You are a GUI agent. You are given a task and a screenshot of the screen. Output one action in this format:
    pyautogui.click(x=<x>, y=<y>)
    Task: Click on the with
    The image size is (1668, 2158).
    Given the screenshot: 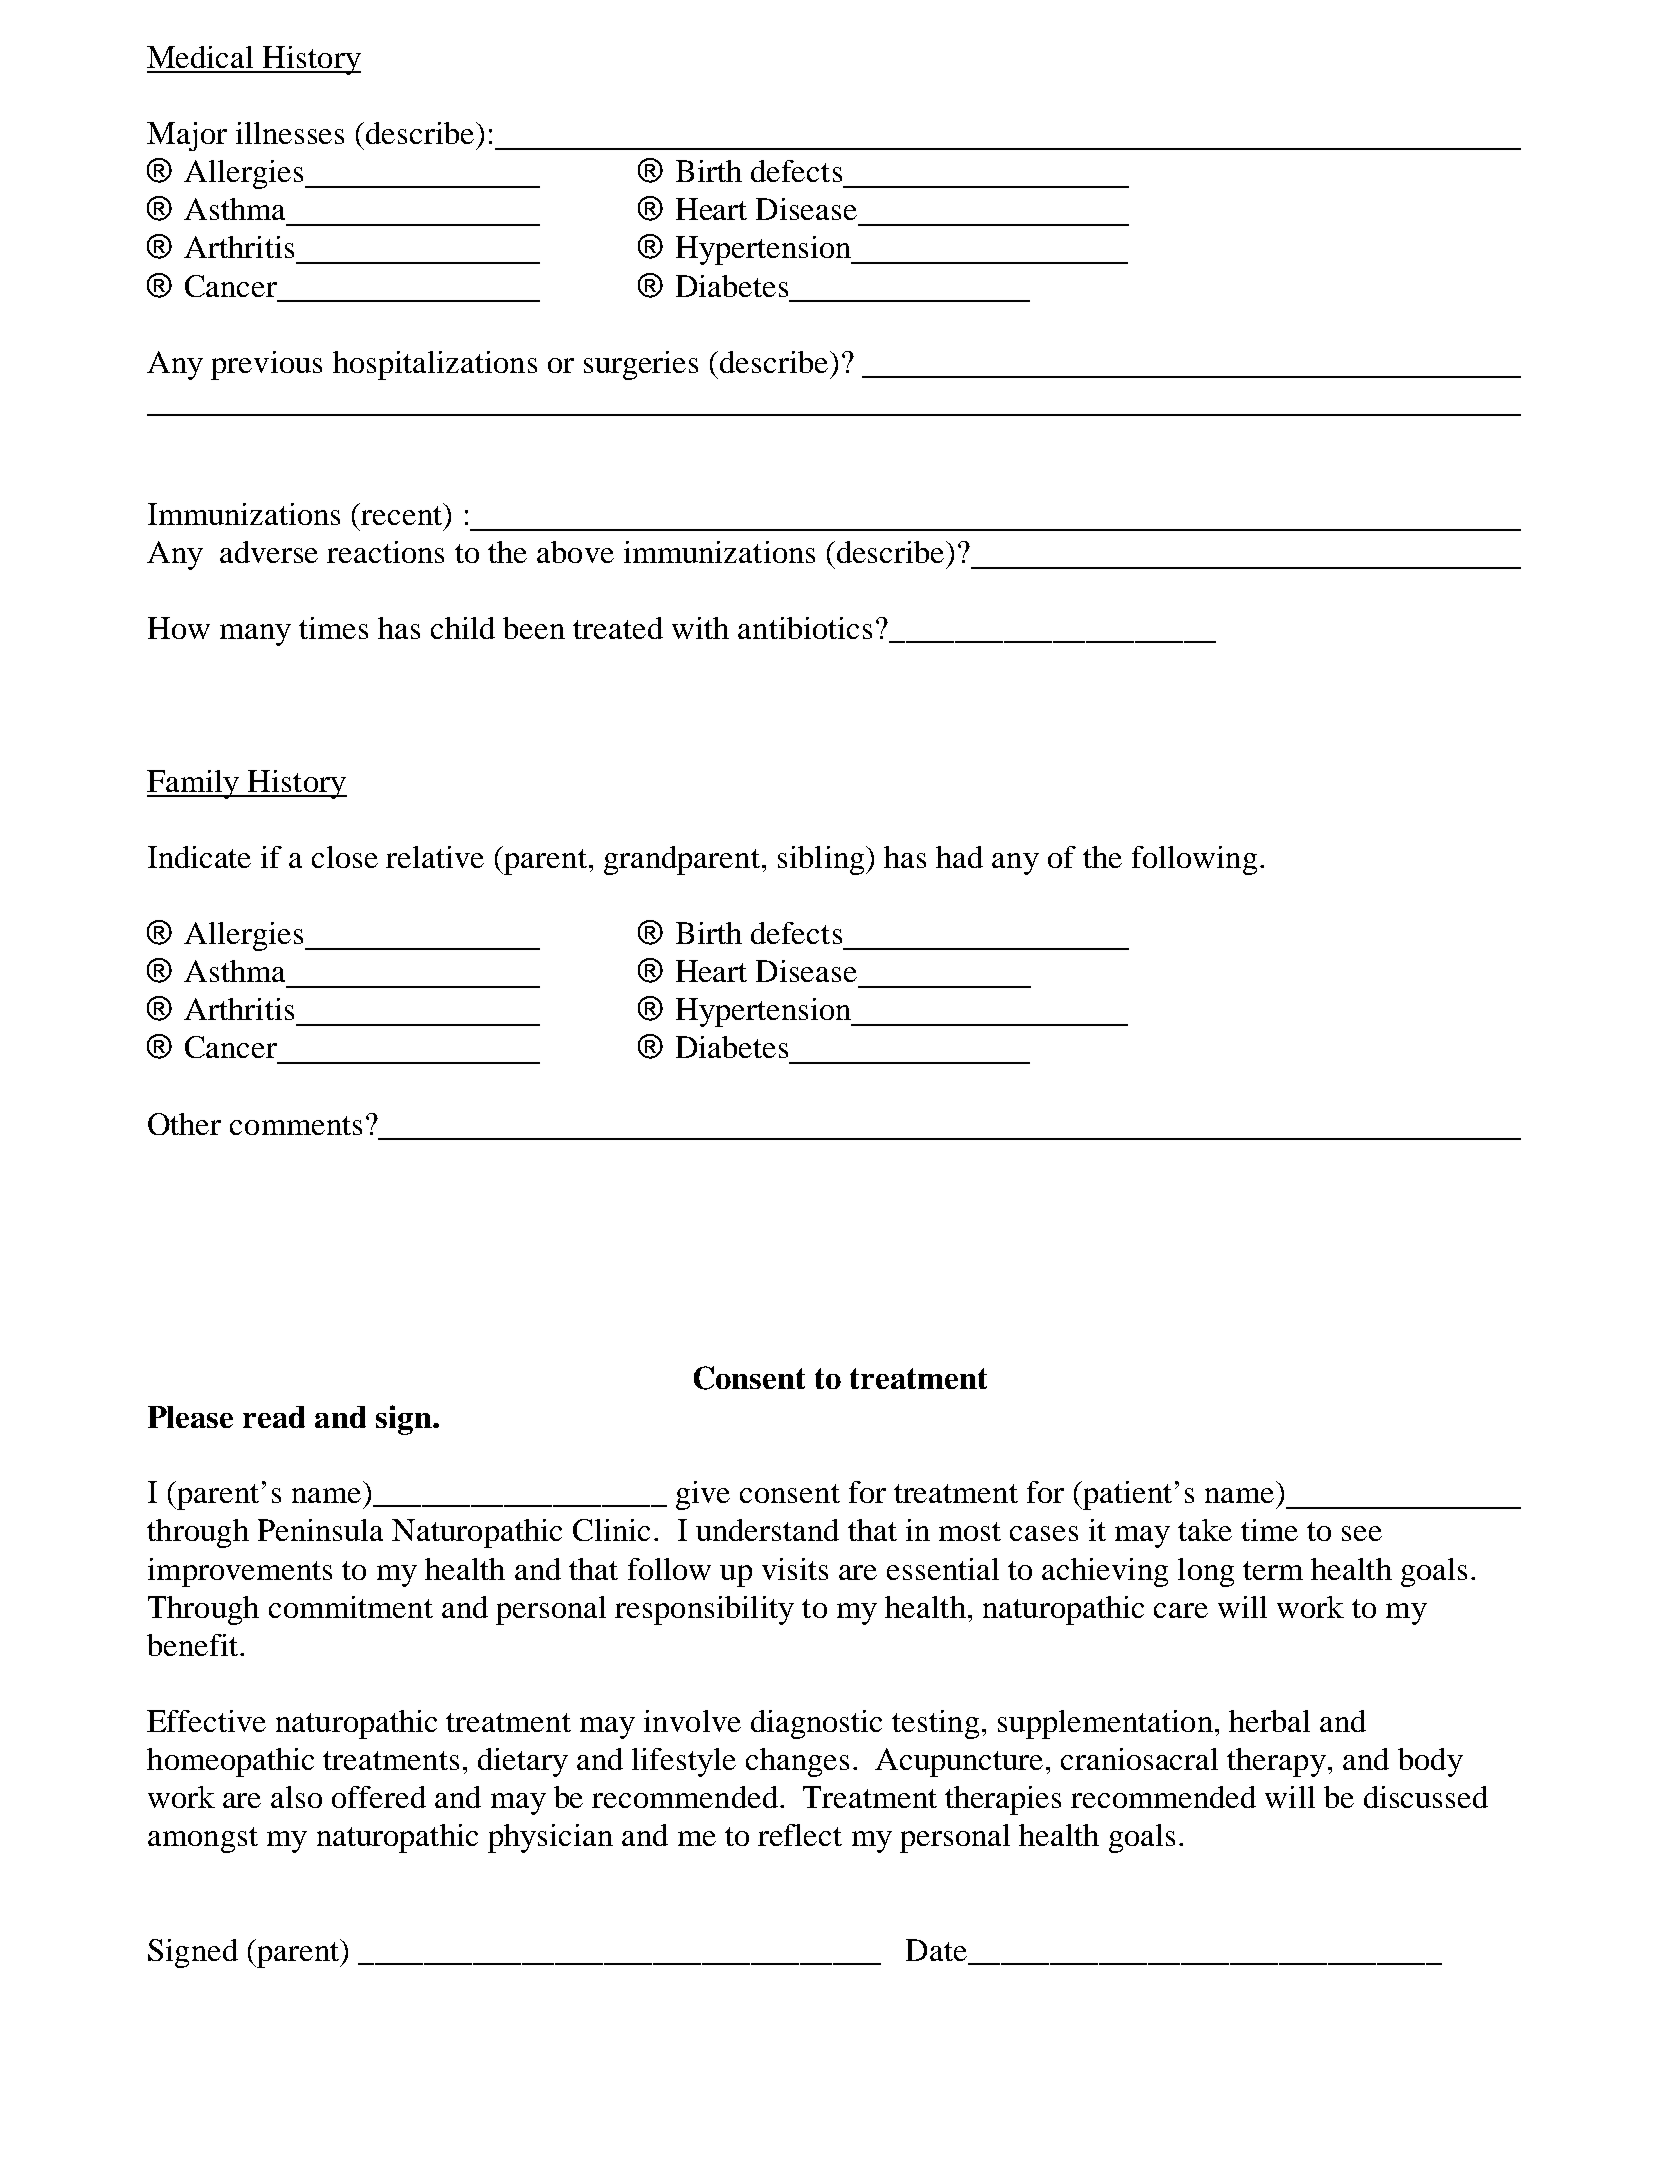 What is the action you would take?
    pyautogui.click(x=700, y=628)
